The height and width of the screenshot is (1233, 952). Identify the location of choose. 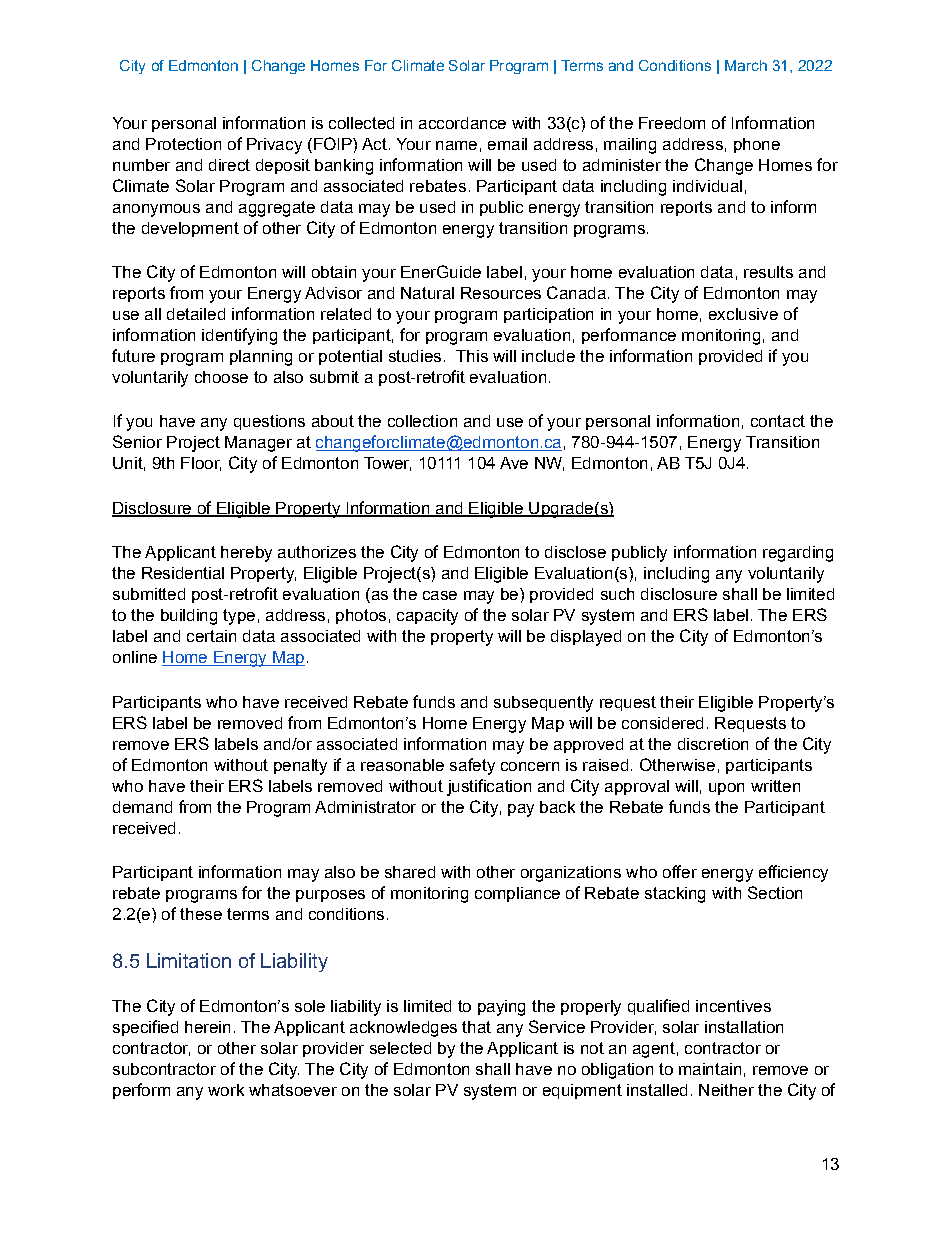
(221, 377).
